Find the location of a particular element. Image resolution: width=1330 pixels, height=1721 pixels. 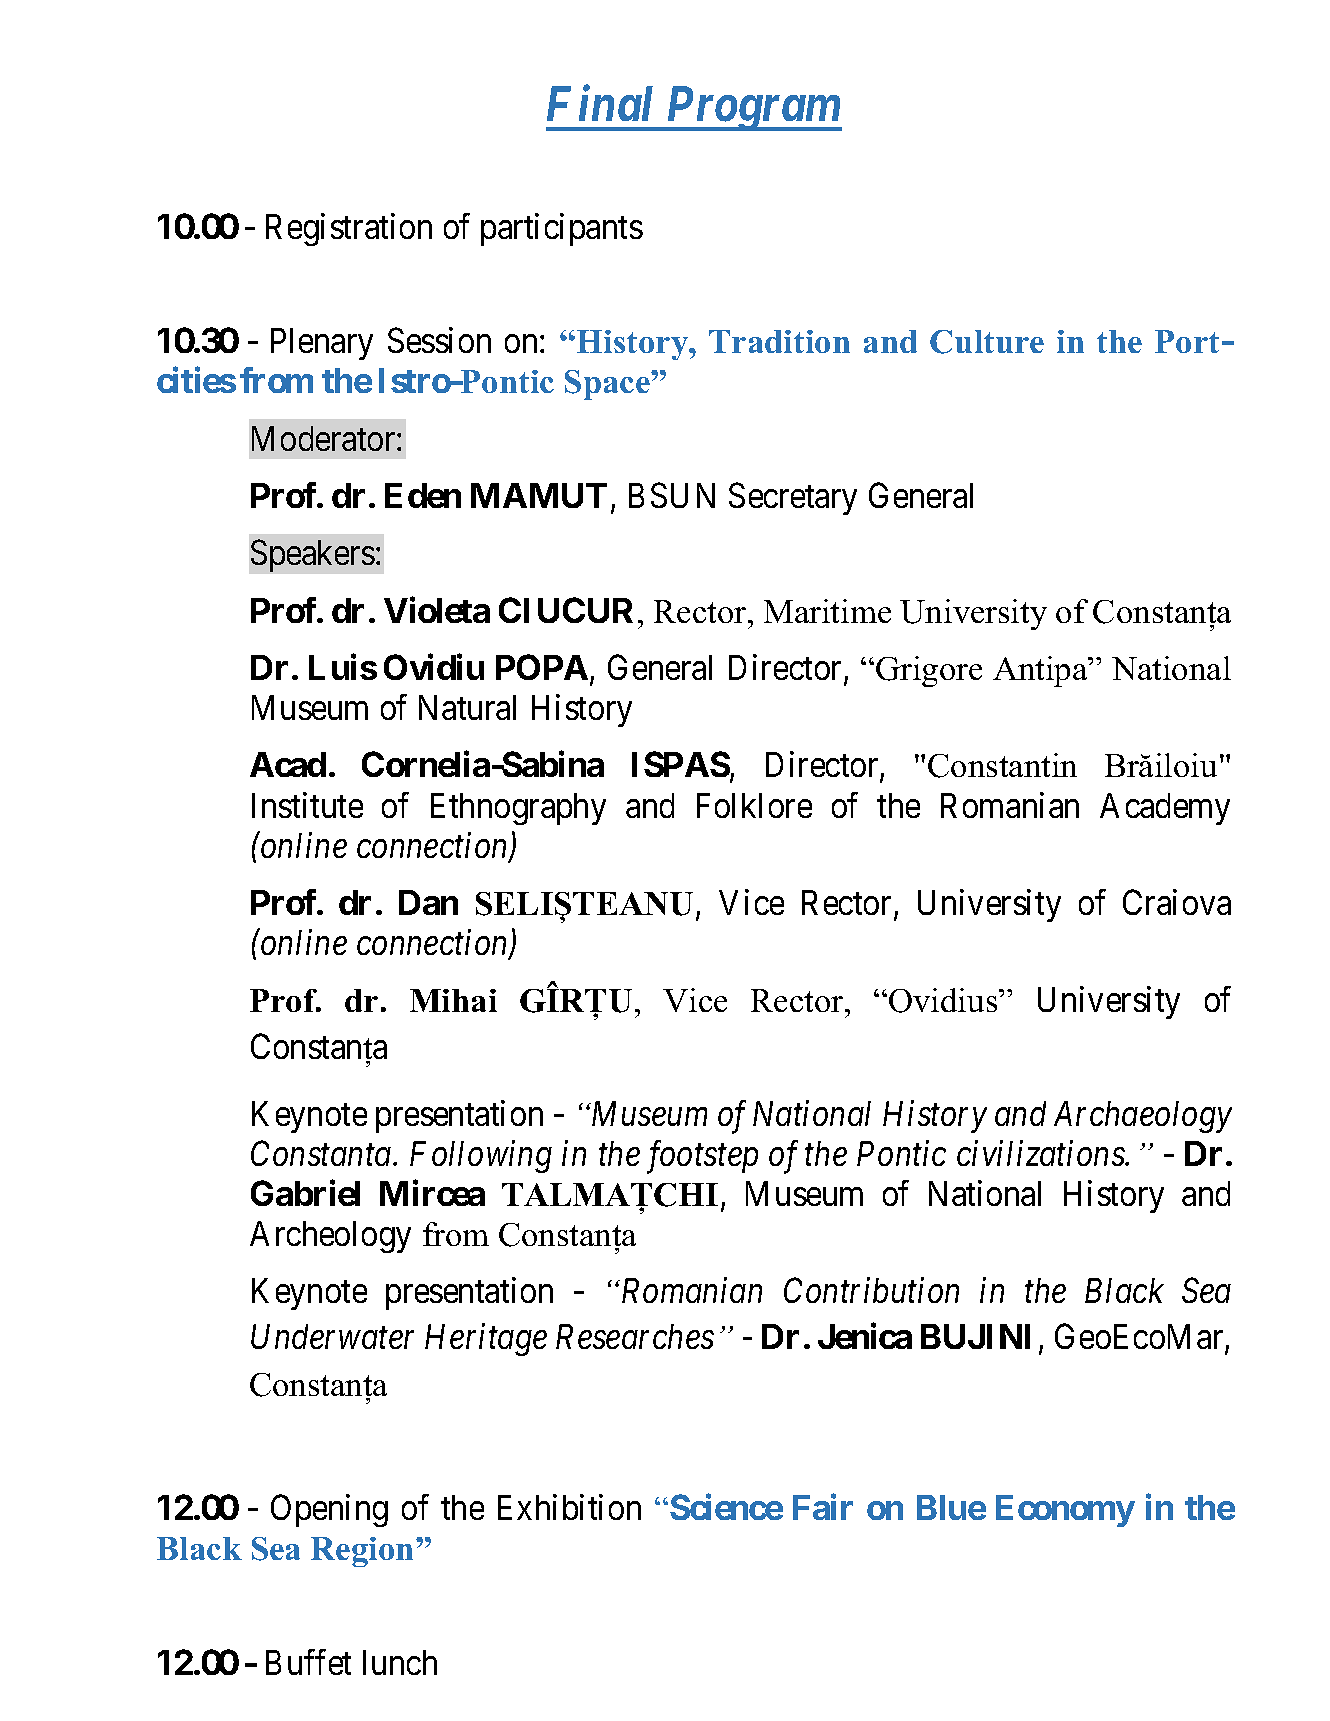

Culture is located at coordinates (987, 342).
